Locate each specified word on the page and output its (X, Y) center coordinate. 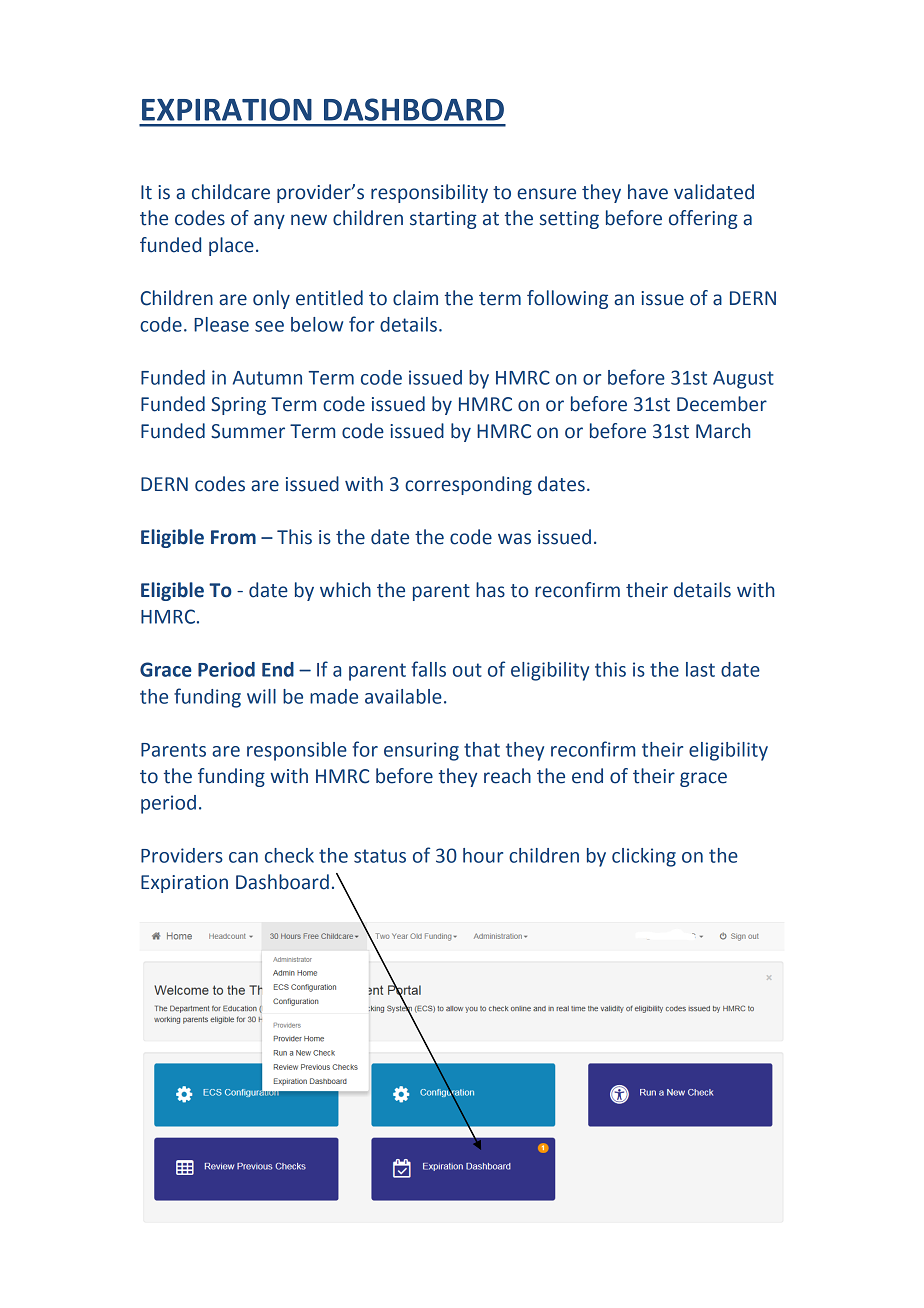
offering (703, 219)
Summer (248, 431)
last (700, 669)
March (723, 431)
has (490, 590)
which (345, 590)
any (269, 221)
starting (443, 220)
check (289, 855)
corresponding (468, 485)
